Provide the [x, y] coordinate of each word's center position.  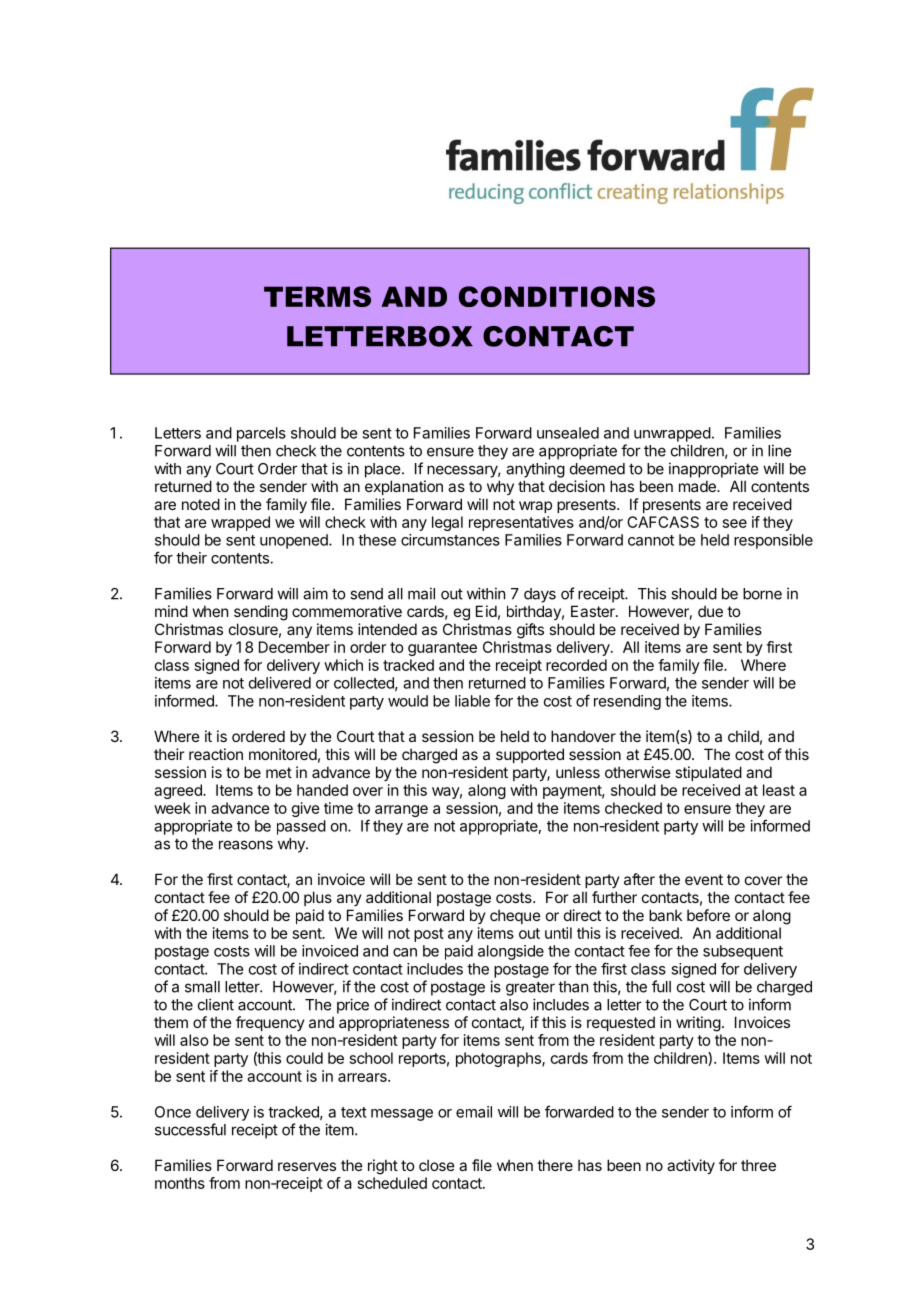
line [779, 450]
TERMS [317, 296]
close [437, 1165]
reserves [307, 1166]
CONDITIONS [557, 296]
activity [691, 1166]
